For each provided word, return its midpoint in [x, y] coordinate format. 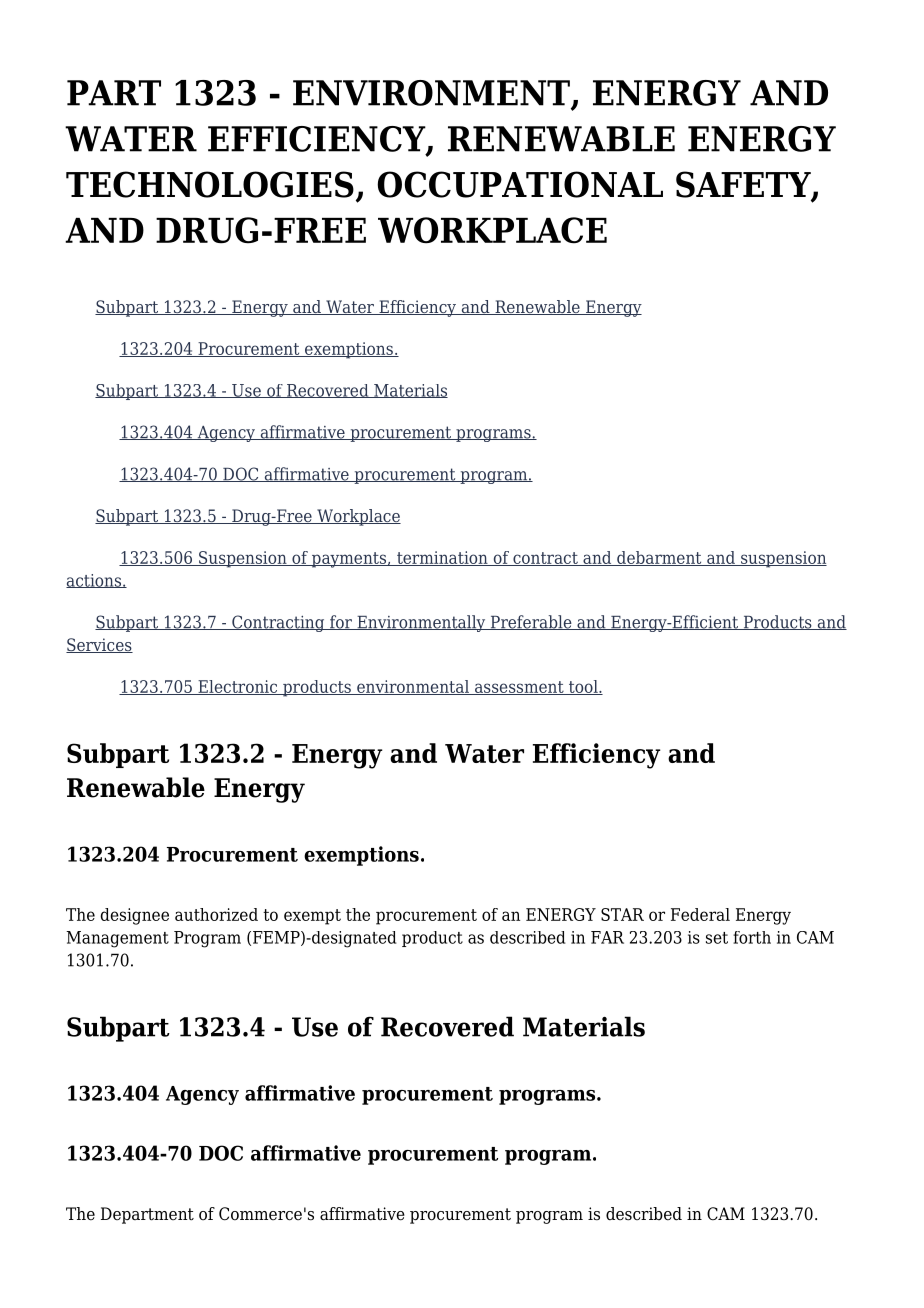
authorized [216, 914]
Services [99, 645]
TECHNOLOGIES [210, 184]
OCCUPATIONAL [520, 184]
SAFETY [744, 185]
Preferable [531, 622]
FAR [607, 937]
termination [442, 558]
